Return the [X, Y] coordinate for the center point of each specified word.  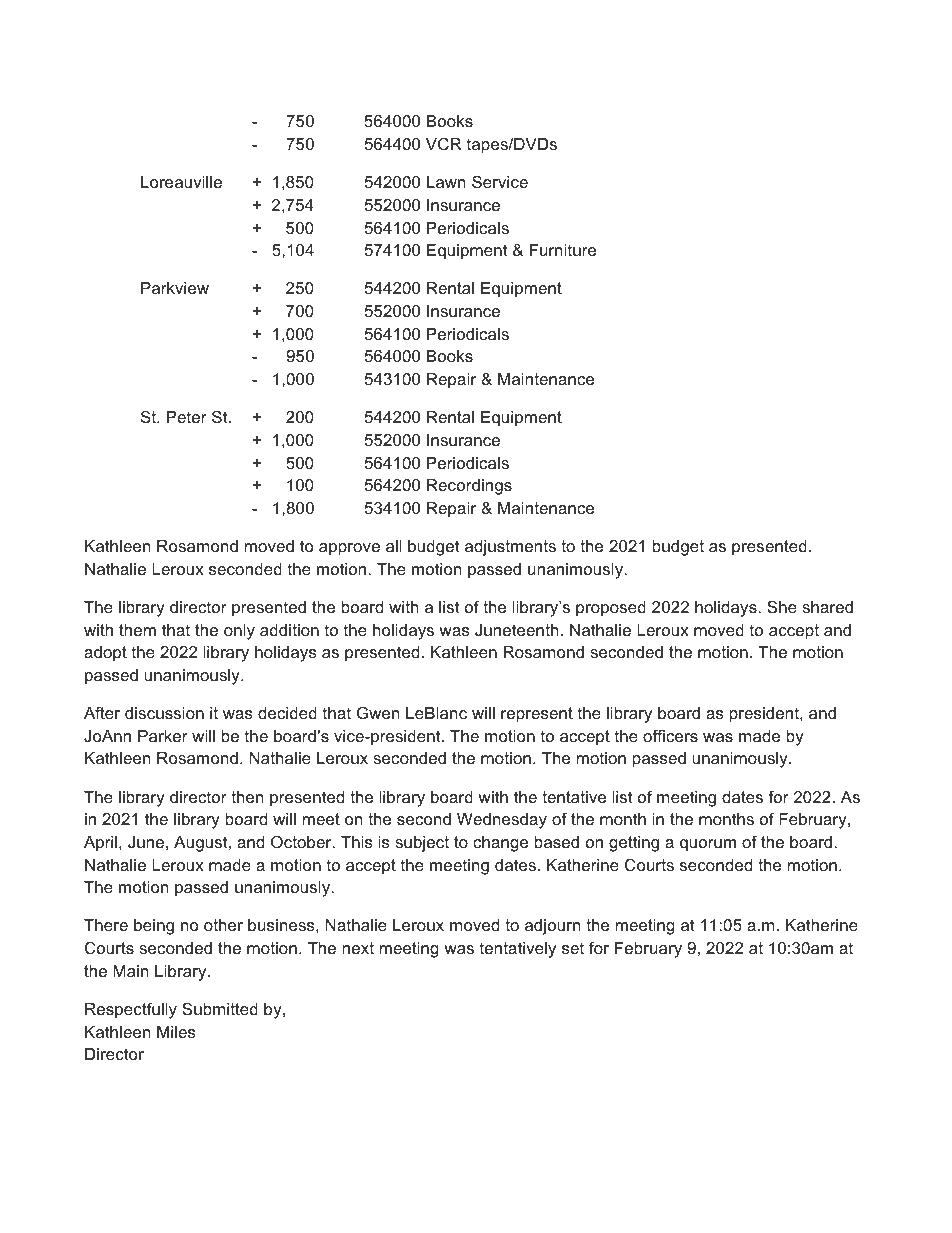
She [782, 606]
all [394, 546]
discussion [164, 713]
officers [670, 735]
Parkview [175, 288]
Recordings [469, 487]
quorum [708, 845]
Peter [186, 417]
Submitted [220, 1008]
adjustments [510, 548]
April [100, 844]
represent [537, 715]
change [500, 844]
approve [349, 549]
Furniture [563, 250]
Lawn [446, 182]
